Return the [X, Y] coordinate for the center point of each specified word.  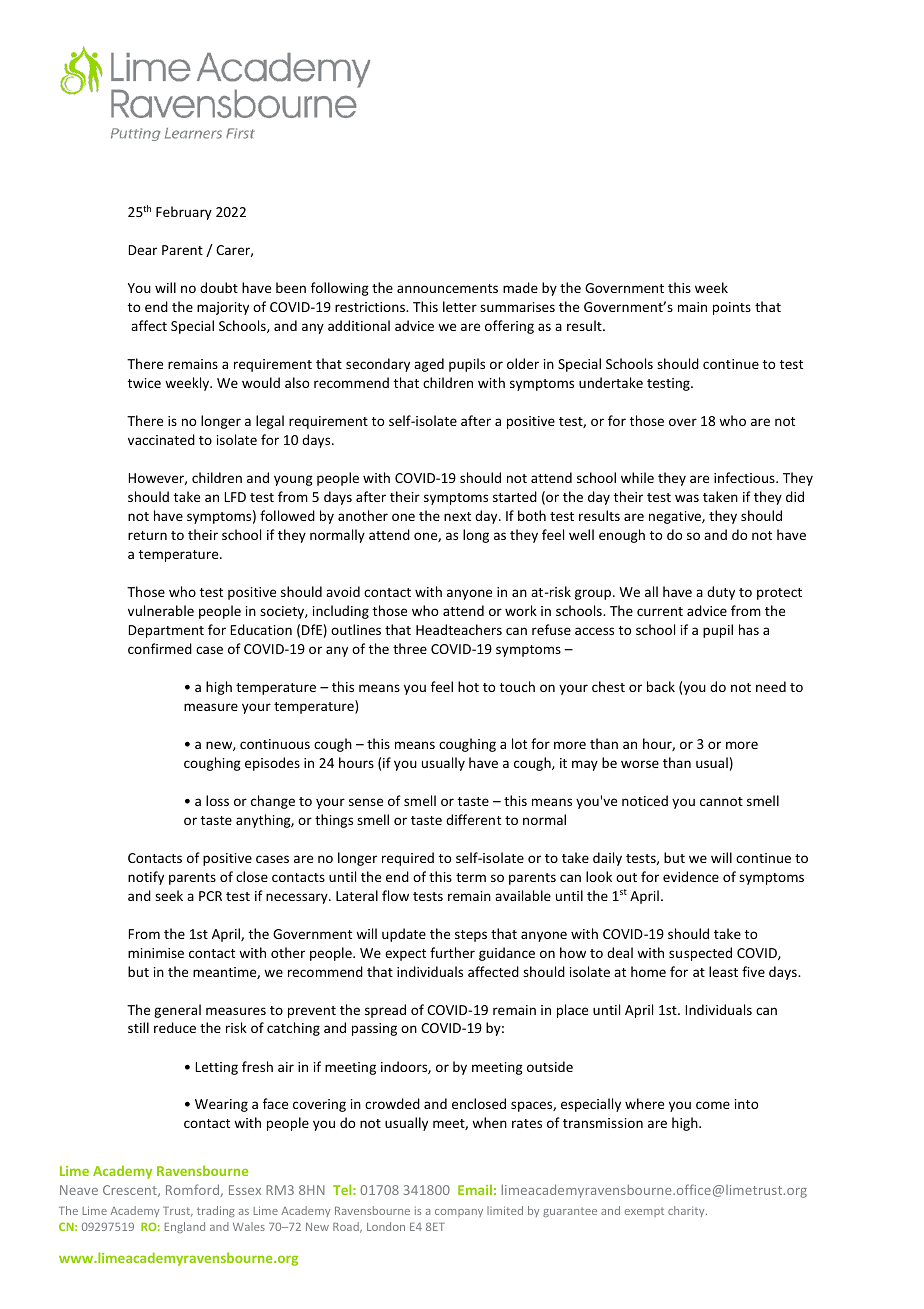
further [452, 952]
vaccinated [161, 439]
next [457, 516]
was [687, 498]
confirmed [160, 648]
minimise [156, 953]
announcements [447, 288]
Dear [143, 250]
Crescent [131, 1191]
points [732, 308]
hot [468, 686]
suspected [700, 954]
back [661, 686]
